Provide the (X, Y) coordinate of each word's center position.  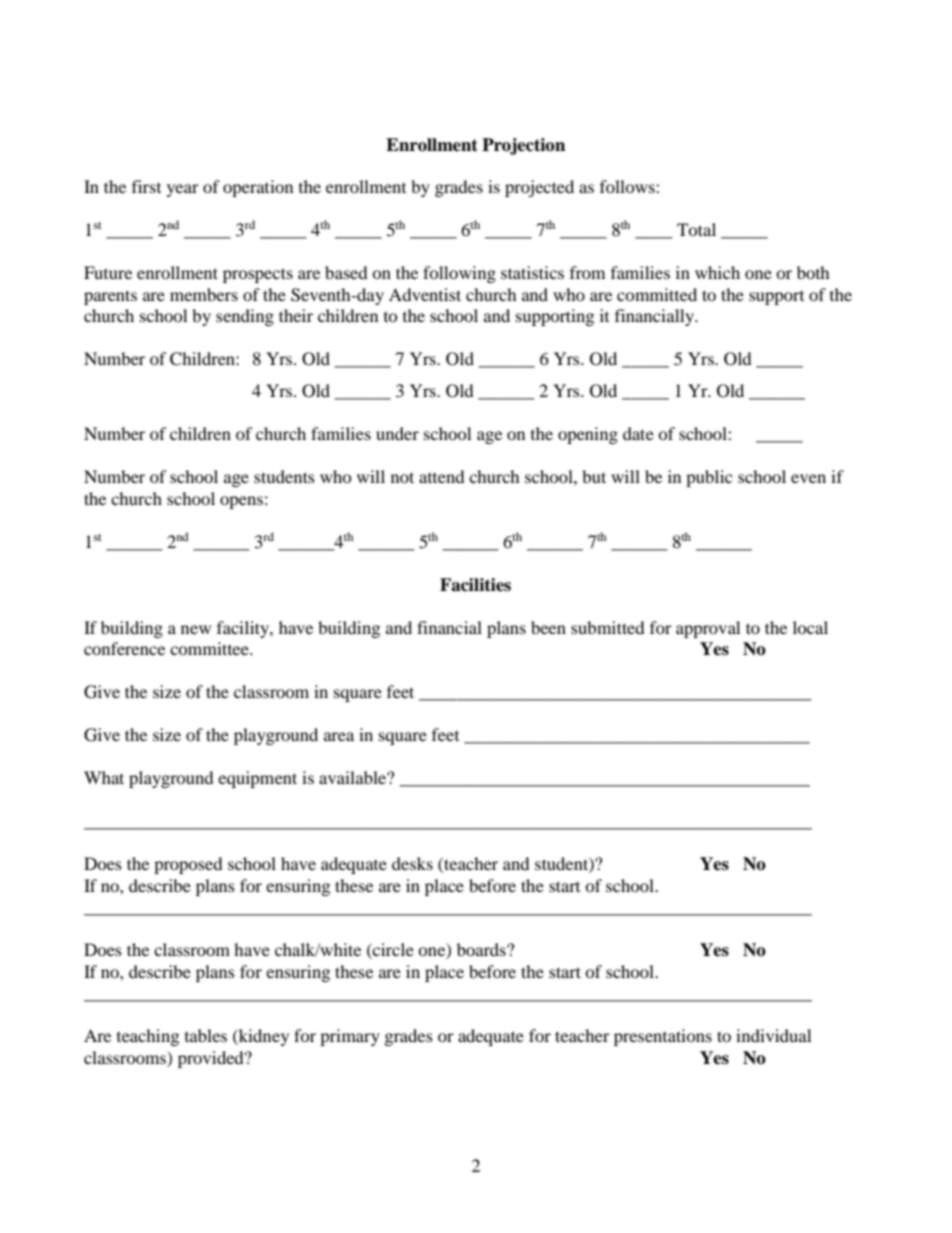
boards (482, 949)
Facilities (475, 585)
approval (708, 629)
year (183, 190)
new (196, 629)
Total (696, 229)
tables (206, 1035)
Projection (523, 146)
